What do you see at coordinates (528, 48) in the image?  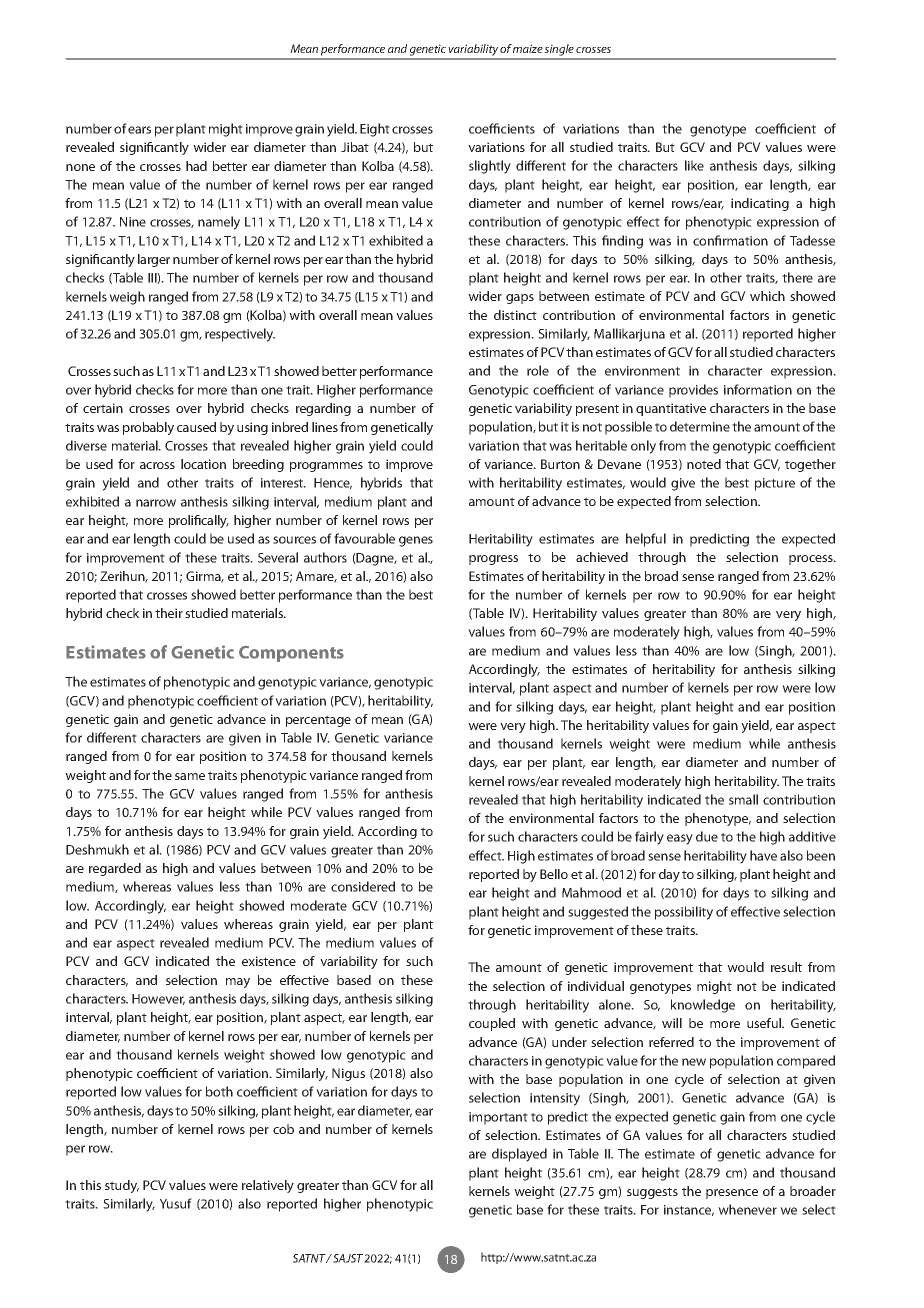 I see `maize` at bounding box center [528, 48].
